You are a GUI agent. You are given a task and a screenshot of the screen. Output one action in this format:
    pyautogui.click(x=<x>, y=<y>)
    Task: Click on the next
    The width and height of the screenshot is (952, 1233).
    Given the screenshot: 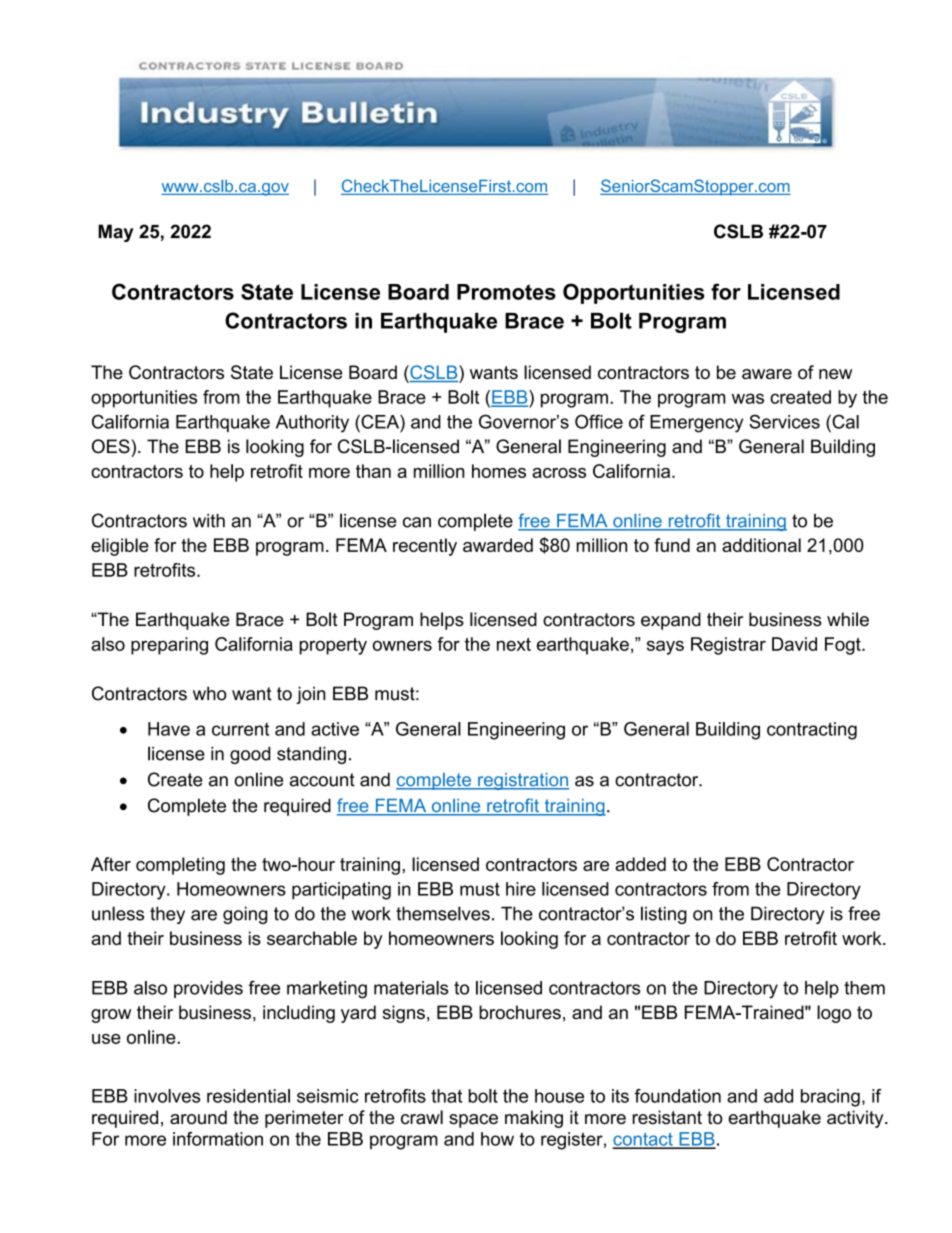 What is the action you would take?
    pyautogui.click(x=514, y=644)
